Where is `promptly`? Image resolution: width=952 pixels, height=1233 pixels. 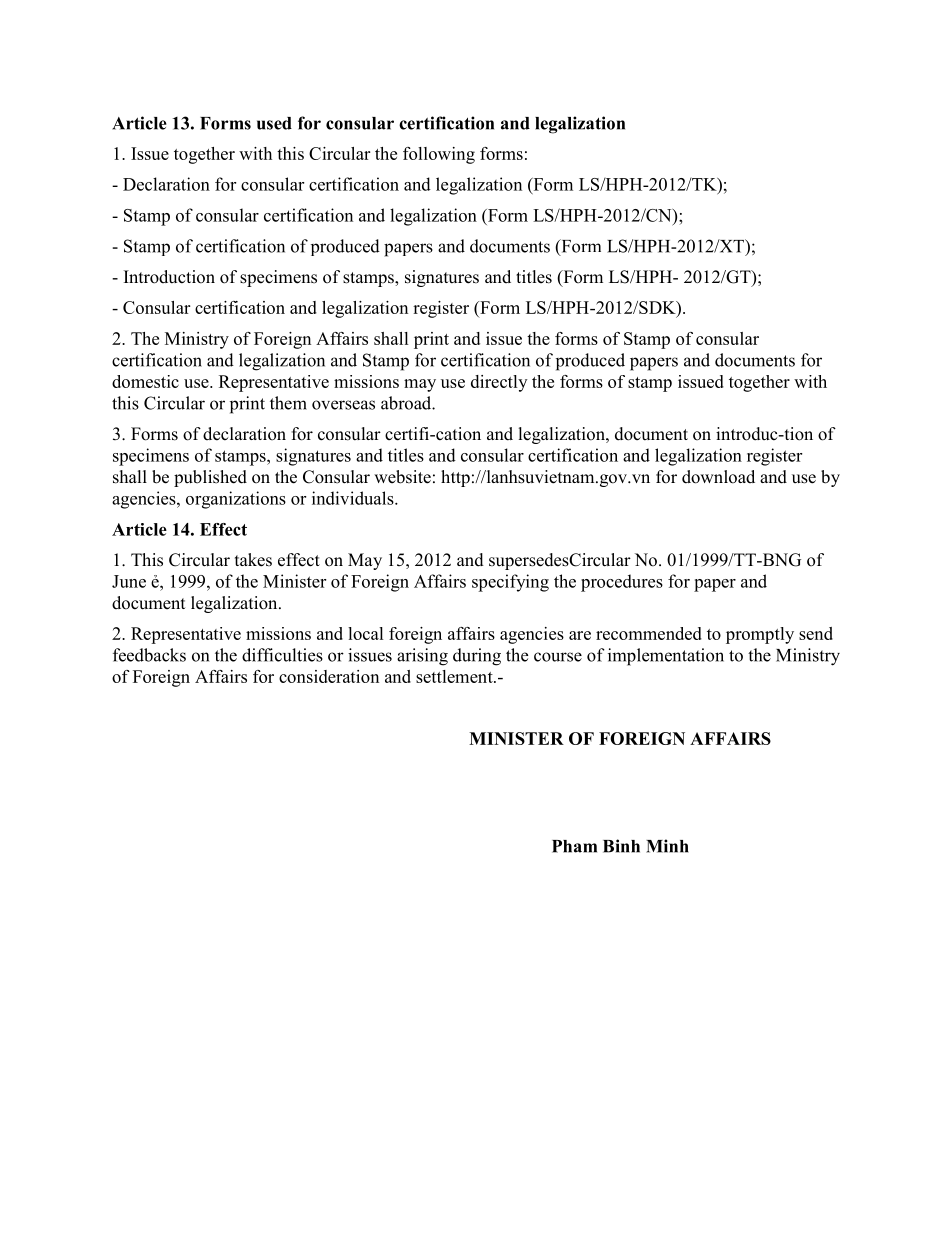 promptly is located at coordinates (760, 635).
